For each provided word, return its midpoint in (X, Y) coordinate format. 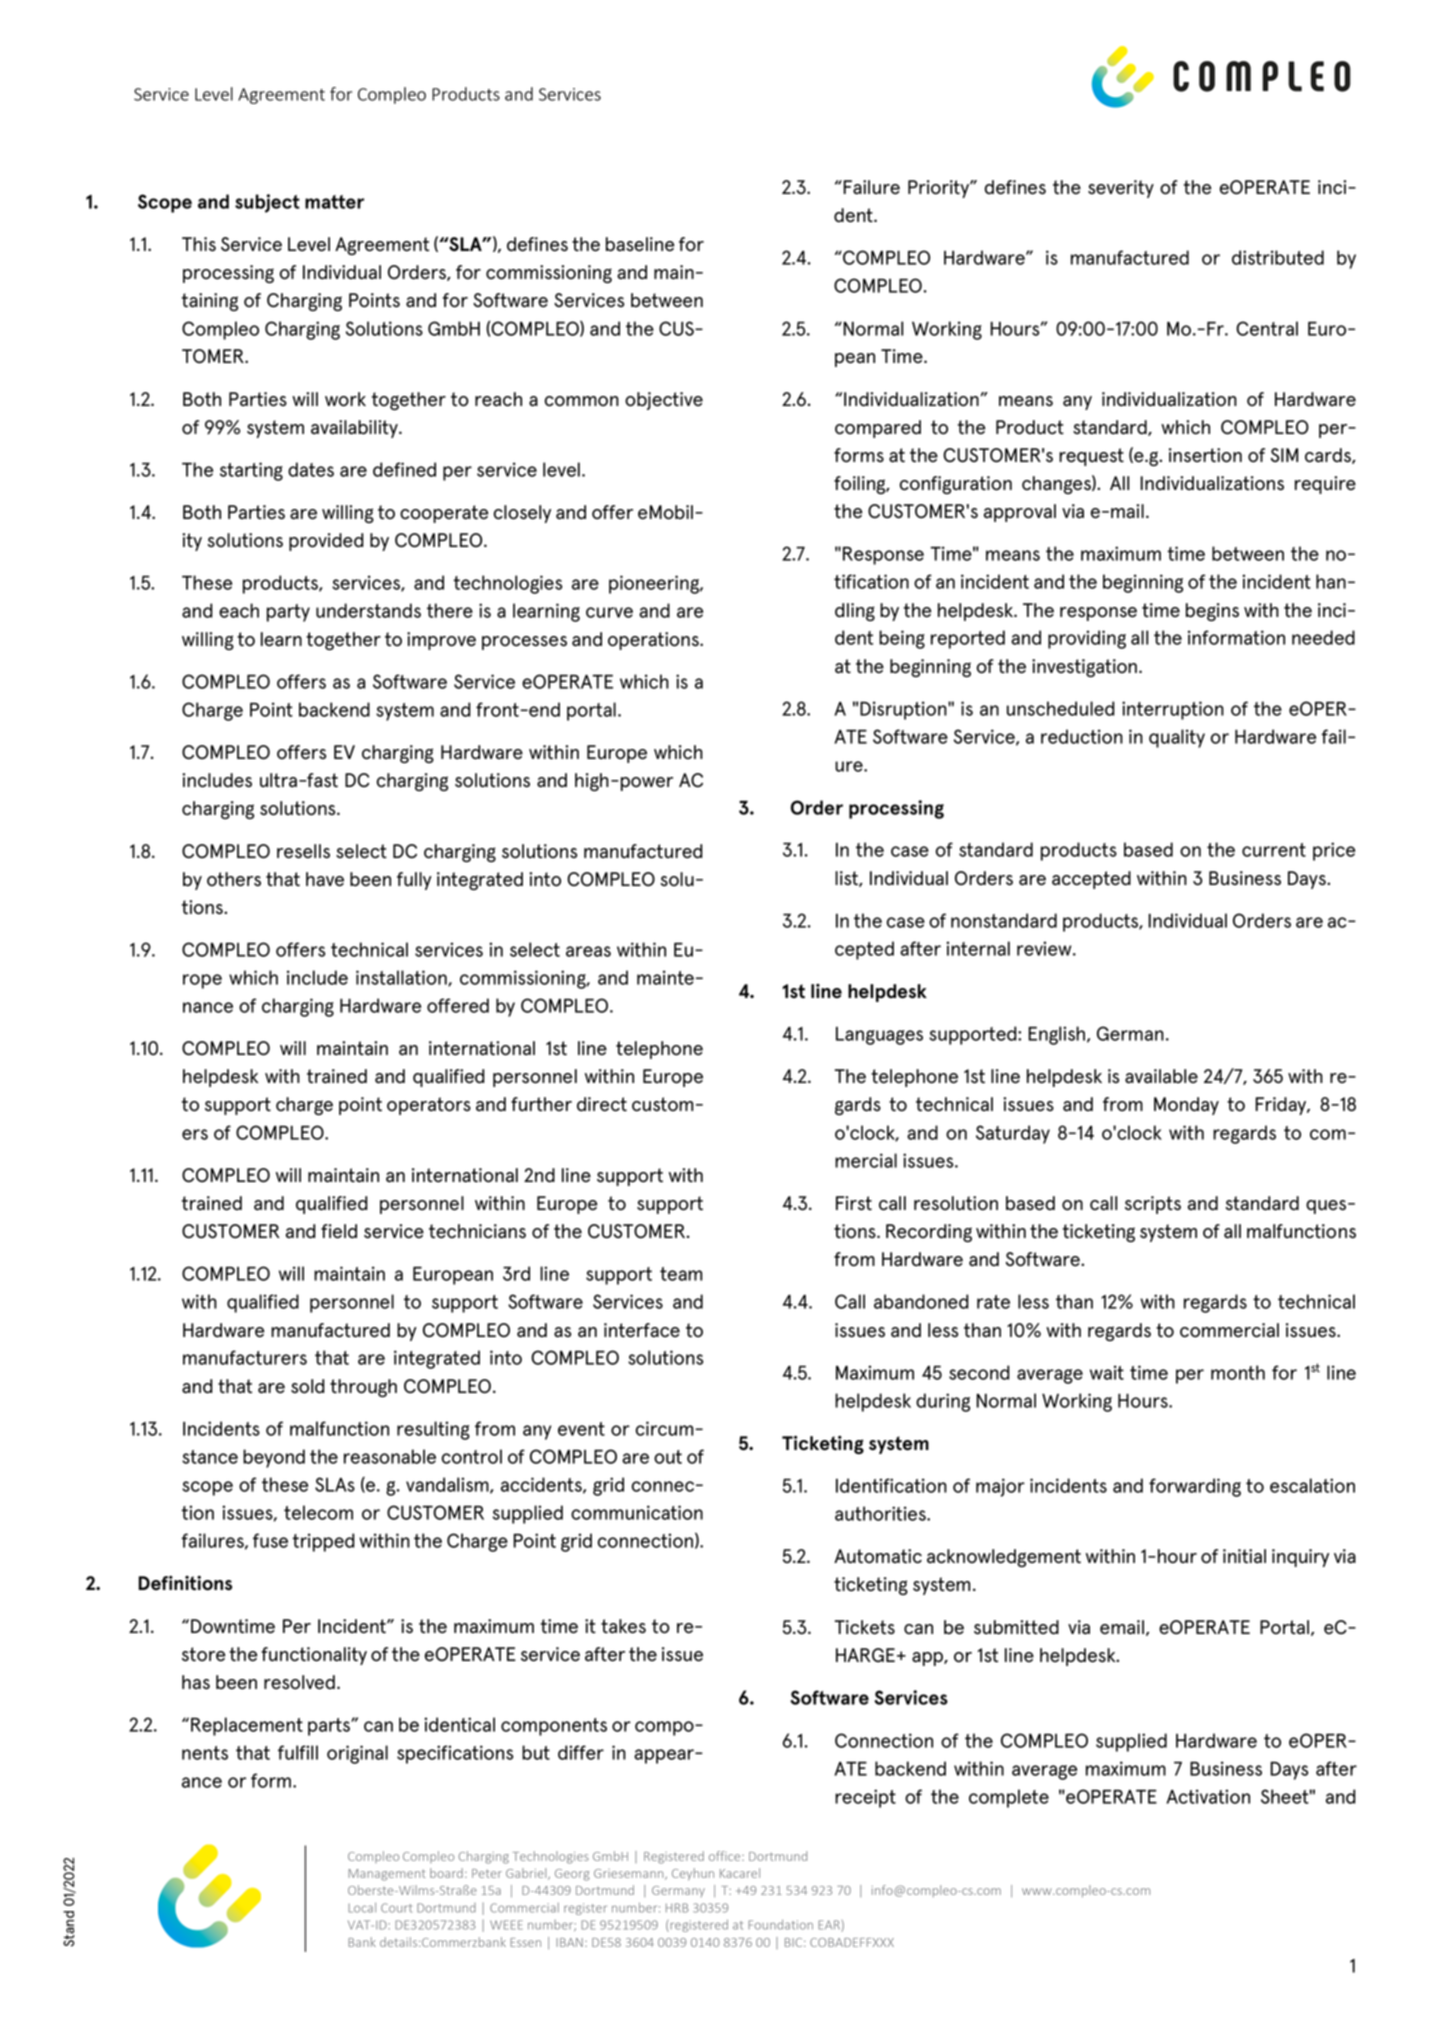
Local (362, 1908)
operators (429, 1106)
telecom (318, 1512)
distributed (1278, 257)
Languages (879, 1036)
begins (1212, 612)
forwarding (1195, 1487)
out (668, 1457)
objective (664, 401)
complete (1009, 1798)
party (288, 613)
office (726, 1856)
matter (334, 202)
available (1161, 1076)
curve (609, 612)
